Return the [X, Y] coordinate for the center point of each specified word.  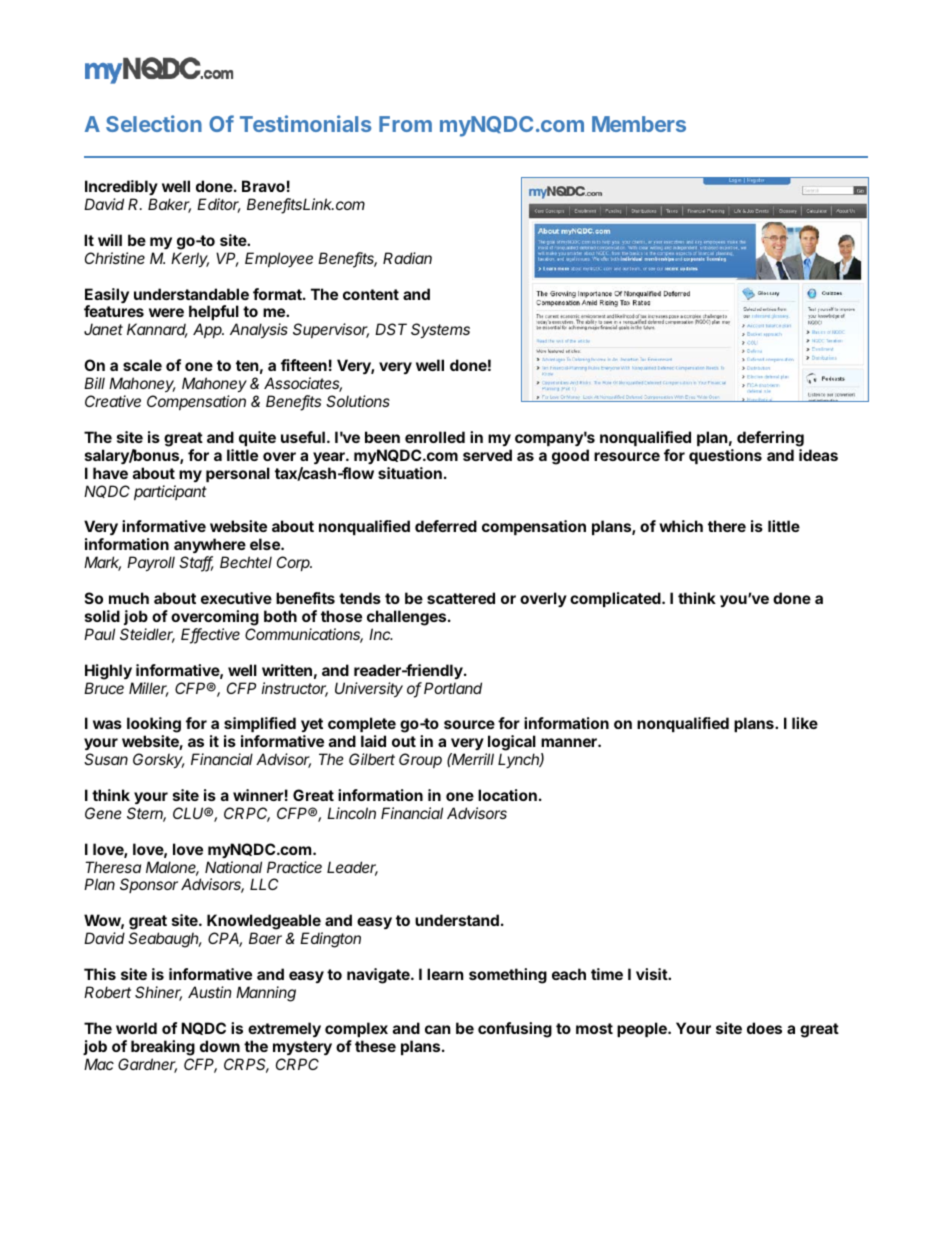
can [437, 1029]
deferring [770, 439]
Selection [154, 123]
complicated [616, 599]
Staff [196, 563]
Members [639, 124]
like [805, 723]
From [405, 124]
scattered [461, 598]
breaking [163, 1048]
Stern [146, 814]
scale [142, 365]
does [764, 1028]
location [507, 795]
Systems [440, 330]
